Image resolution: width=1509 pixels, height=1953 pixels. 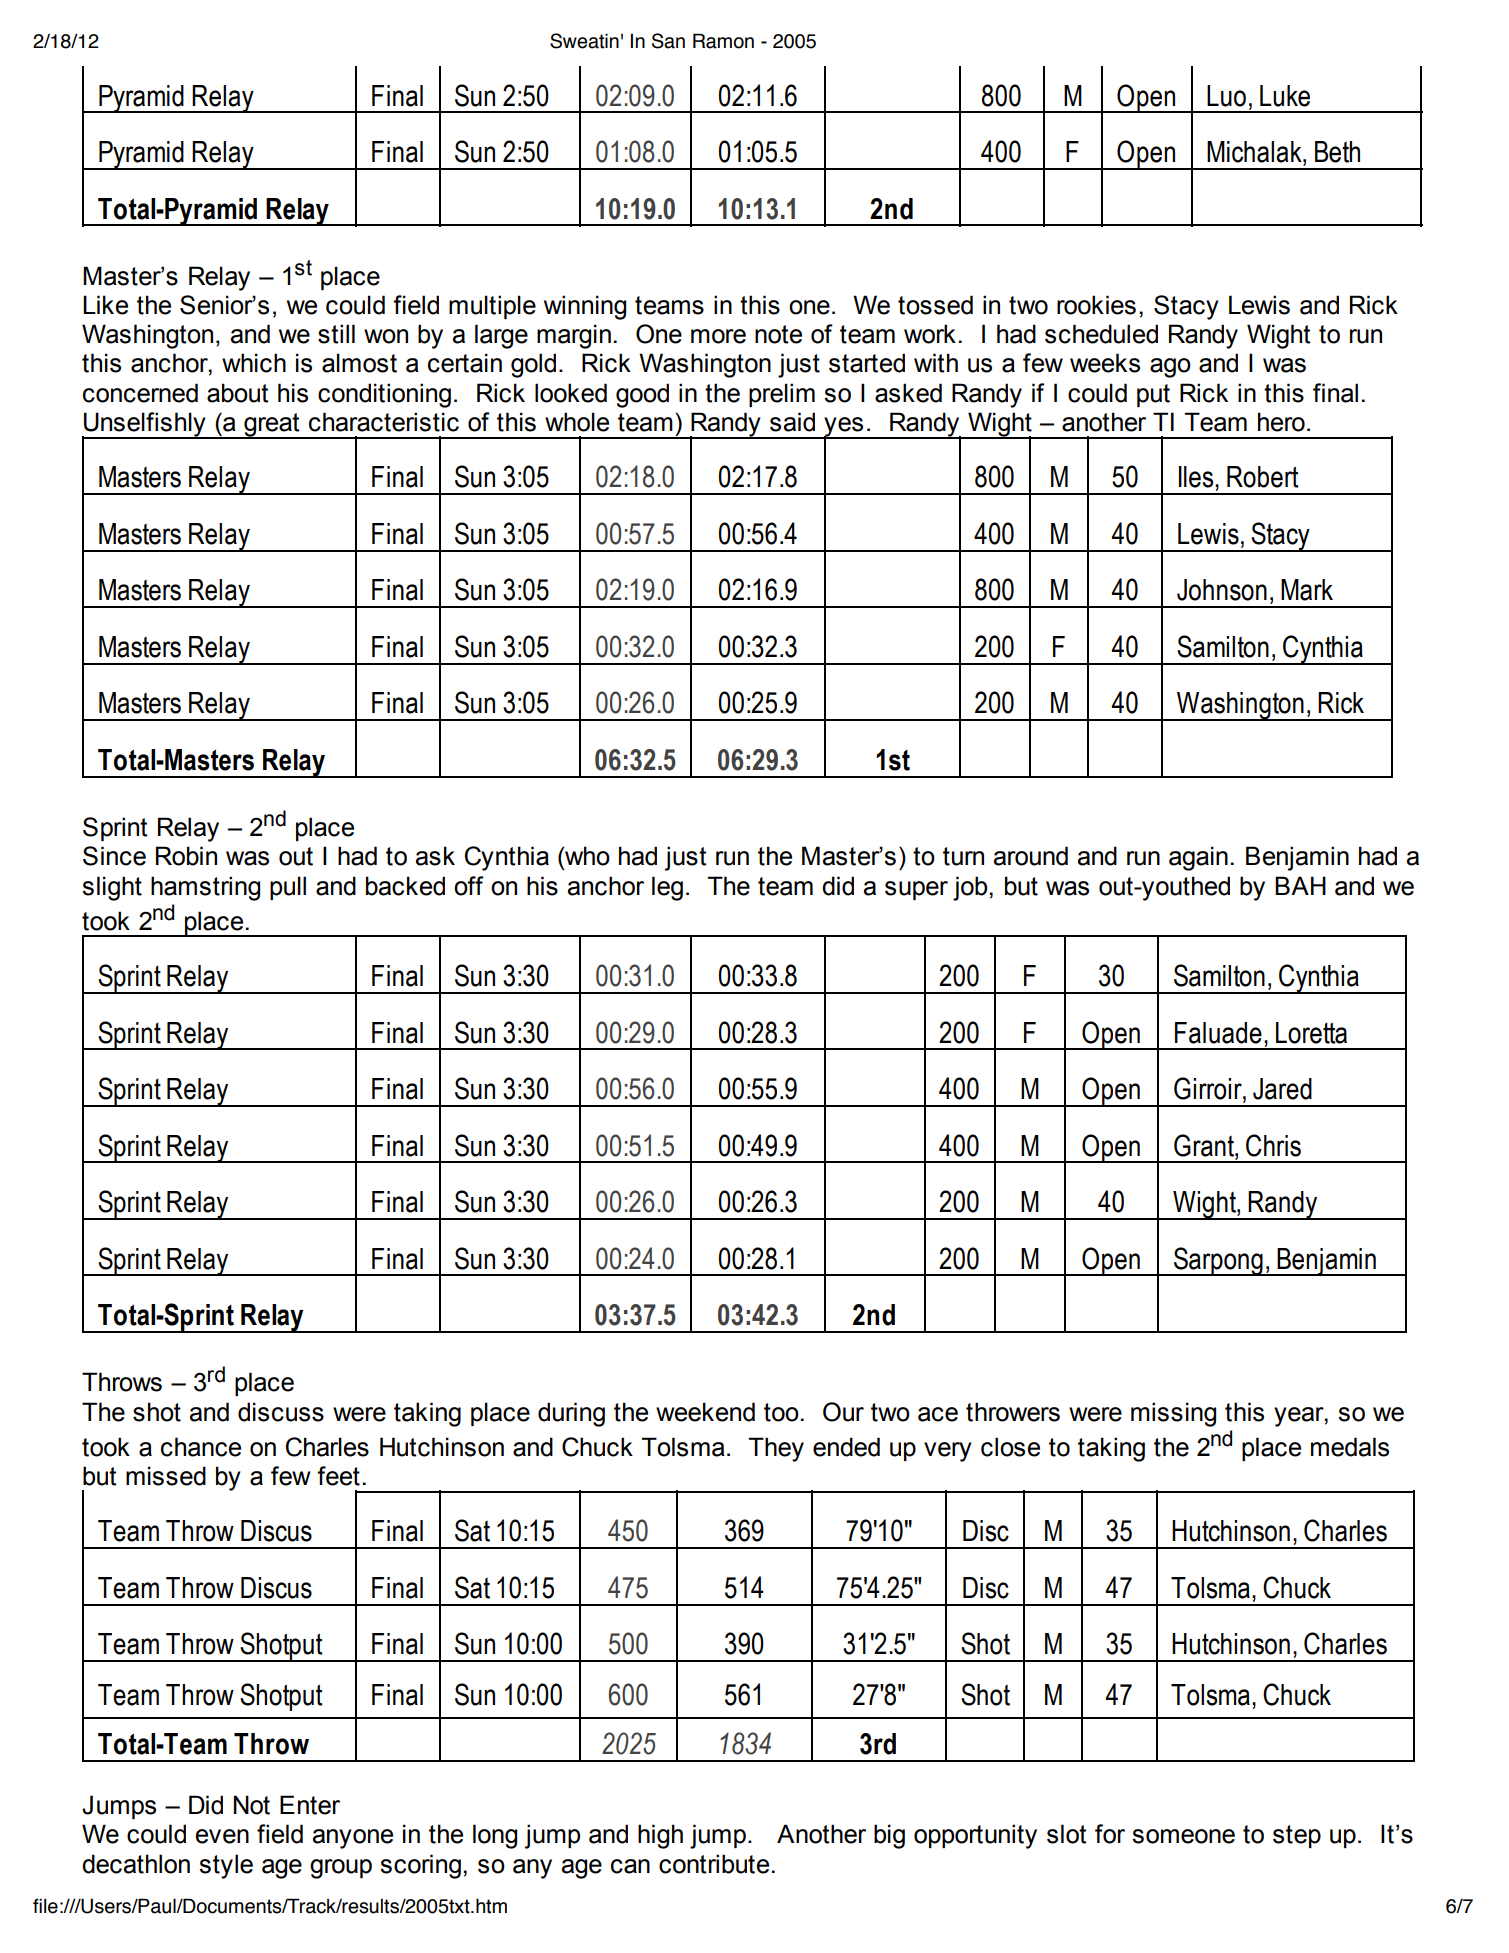 I want to click on weekend, so click(x=705, y=1412).
